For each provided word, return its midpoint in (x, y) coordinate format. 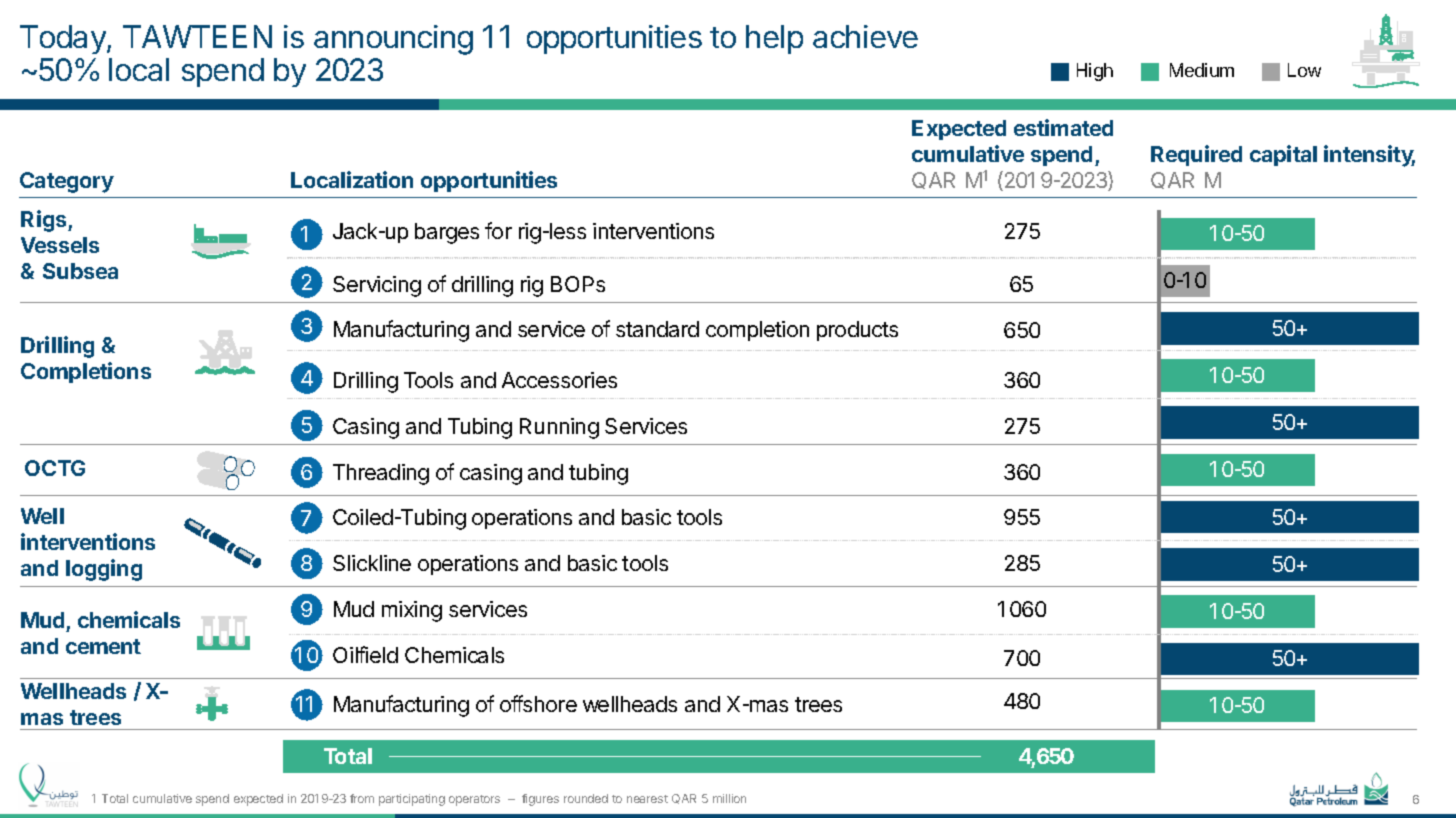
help (774, 39)
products (857, 331)
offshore (538, 703)
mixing (412, 611)
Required (1196, 155)
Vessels (60, 245)
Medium (1202, 70)
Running (559, 428)
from (362, 798)
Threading (381, 474)
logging (104, 570)
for (498, 230)
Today (64, 39)
